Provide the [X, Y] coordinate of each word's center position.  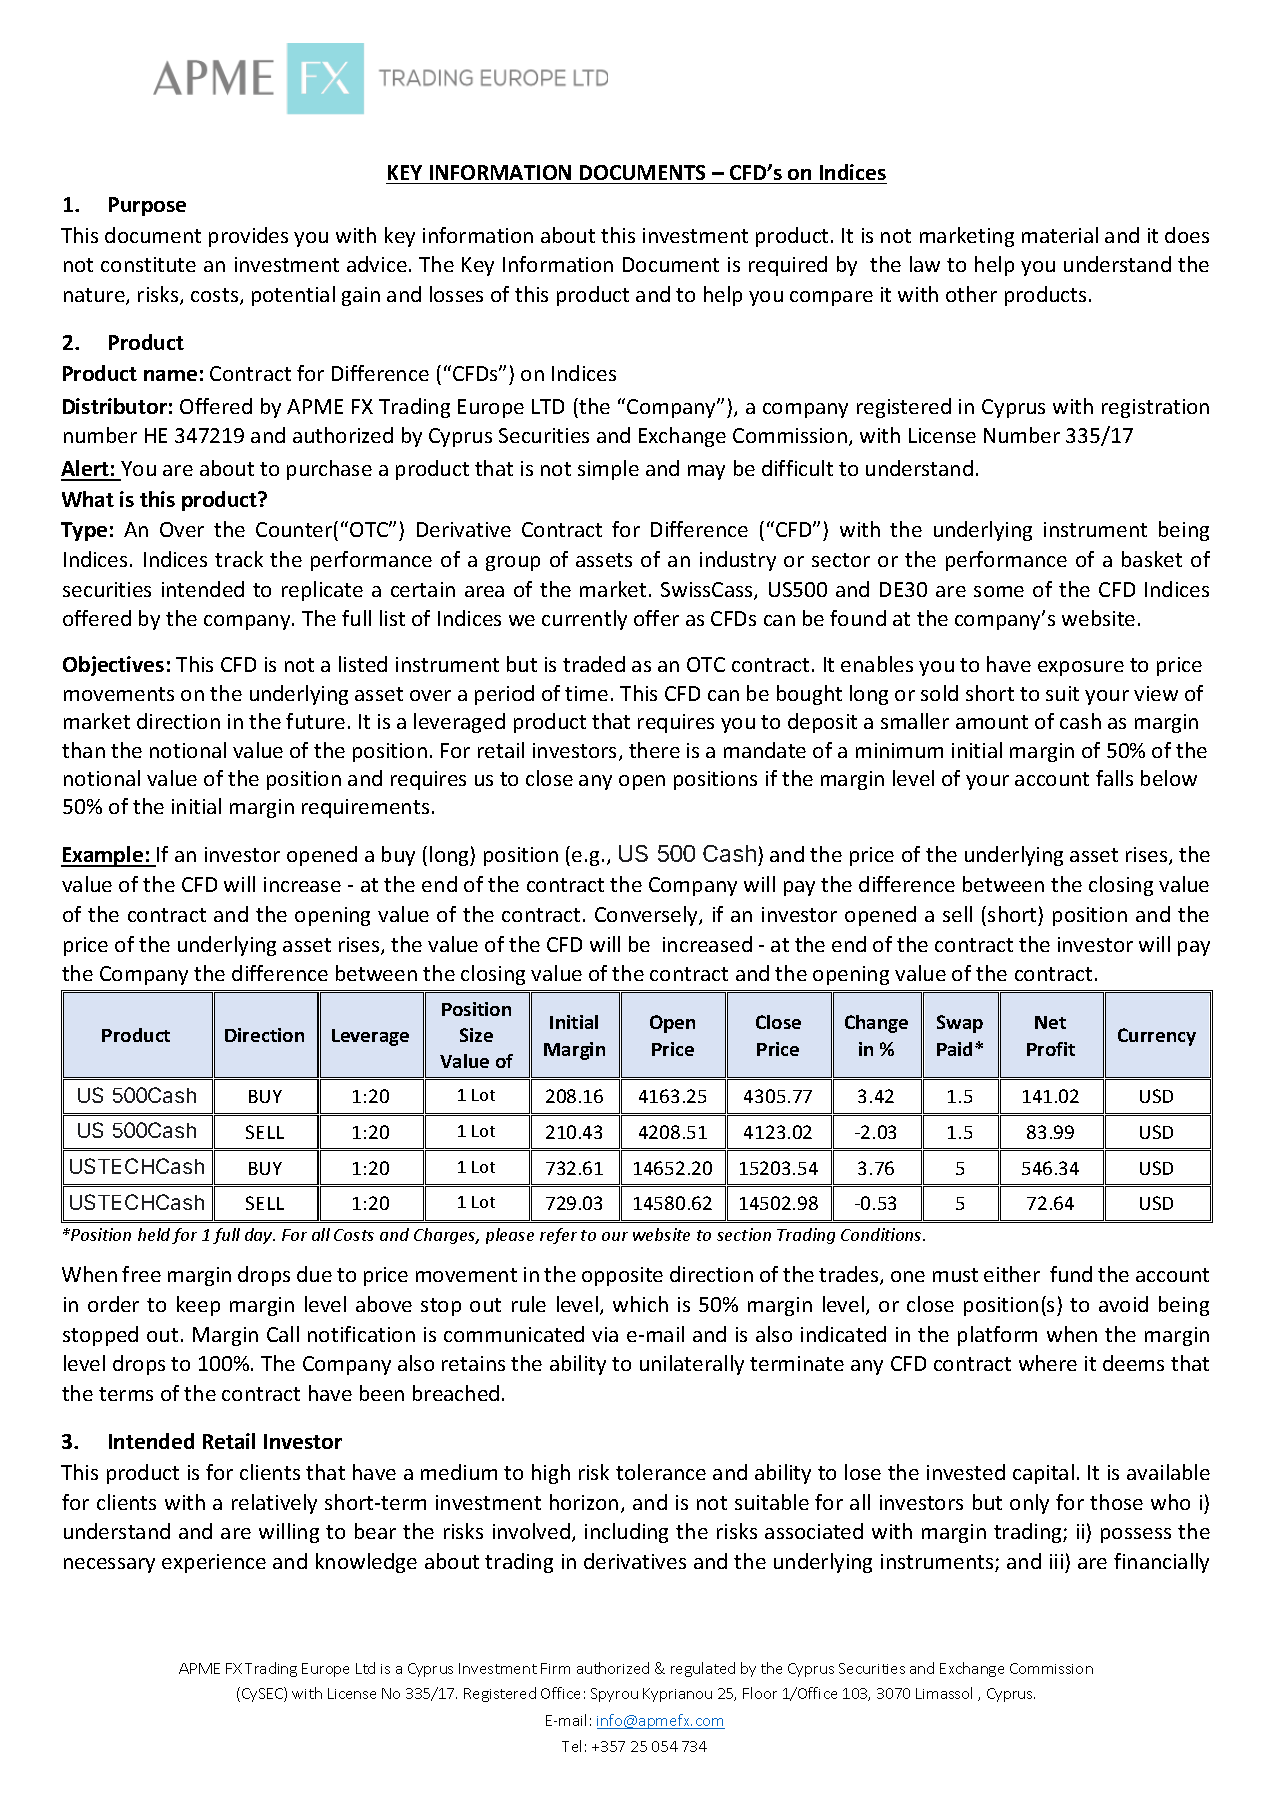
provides [248, 237]
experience [214, 1563]
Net [1050, 1022]
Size [476, 1035]
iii [1056, 1561]
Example [103, 856]
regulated [703, 1669]
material [1060, 235]
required [788, 266]
